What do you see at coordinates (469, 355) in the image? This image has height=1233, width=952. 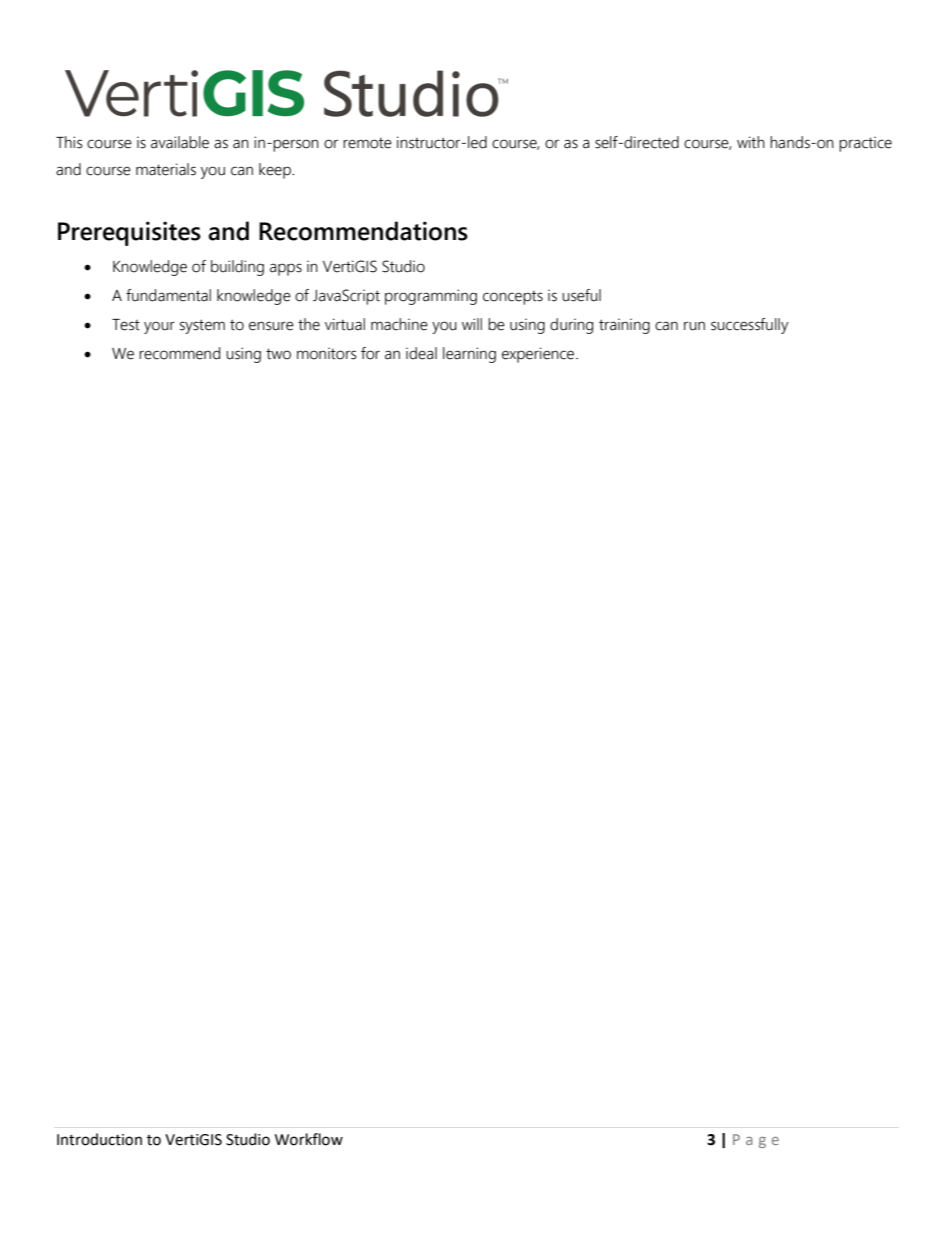 I see `learning` at bounding box center [469, 355].
